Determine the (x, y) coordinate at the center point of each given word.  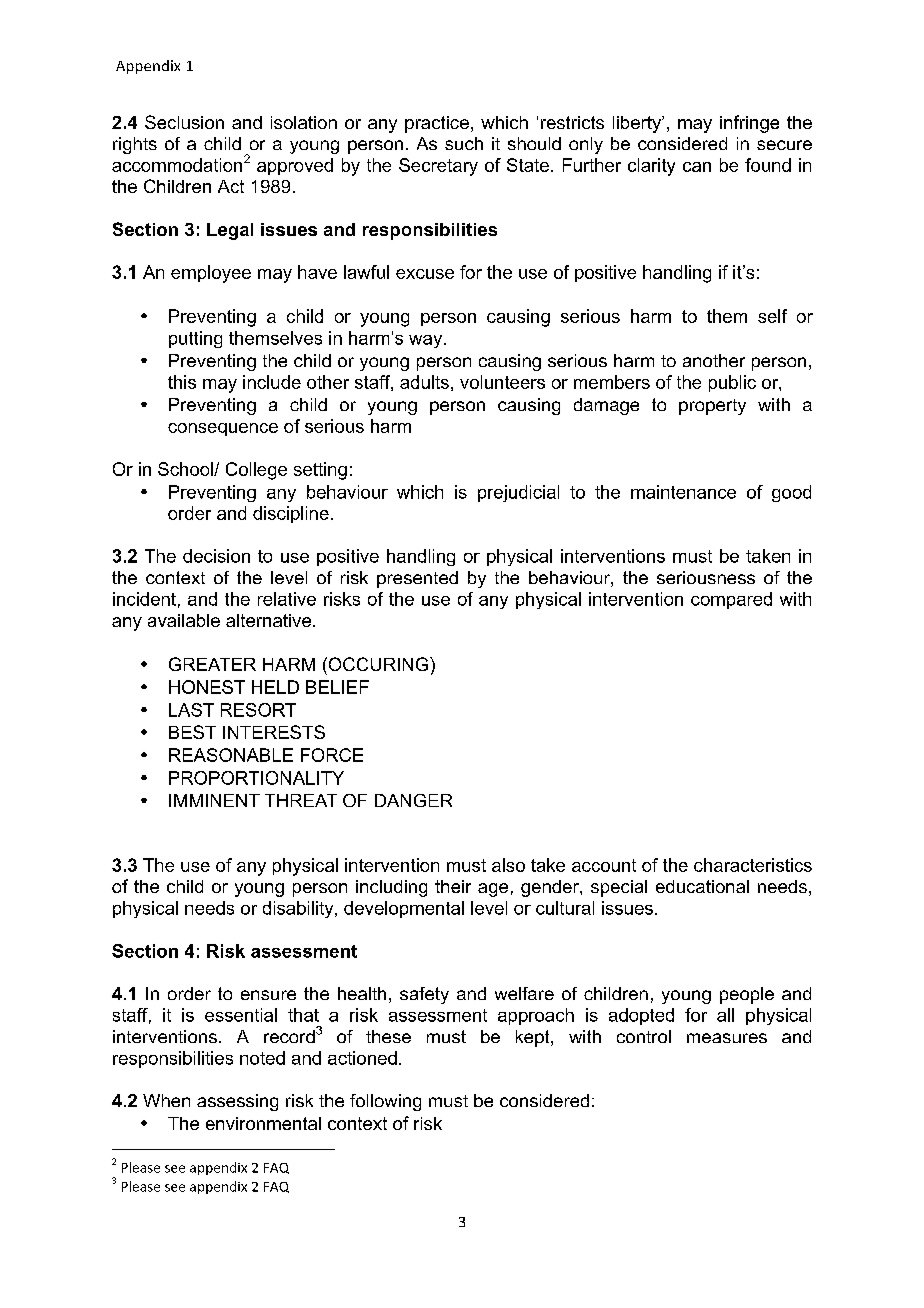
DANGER (413, 800)
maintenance (683, 492)
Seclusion (184, 122)
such (464, 143)
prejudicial (518, 493)
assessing (237, 1102)
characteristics (753, 865)
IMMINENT (214, 800)
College (256, 471)
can (697, 167)
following (385, 1102)
